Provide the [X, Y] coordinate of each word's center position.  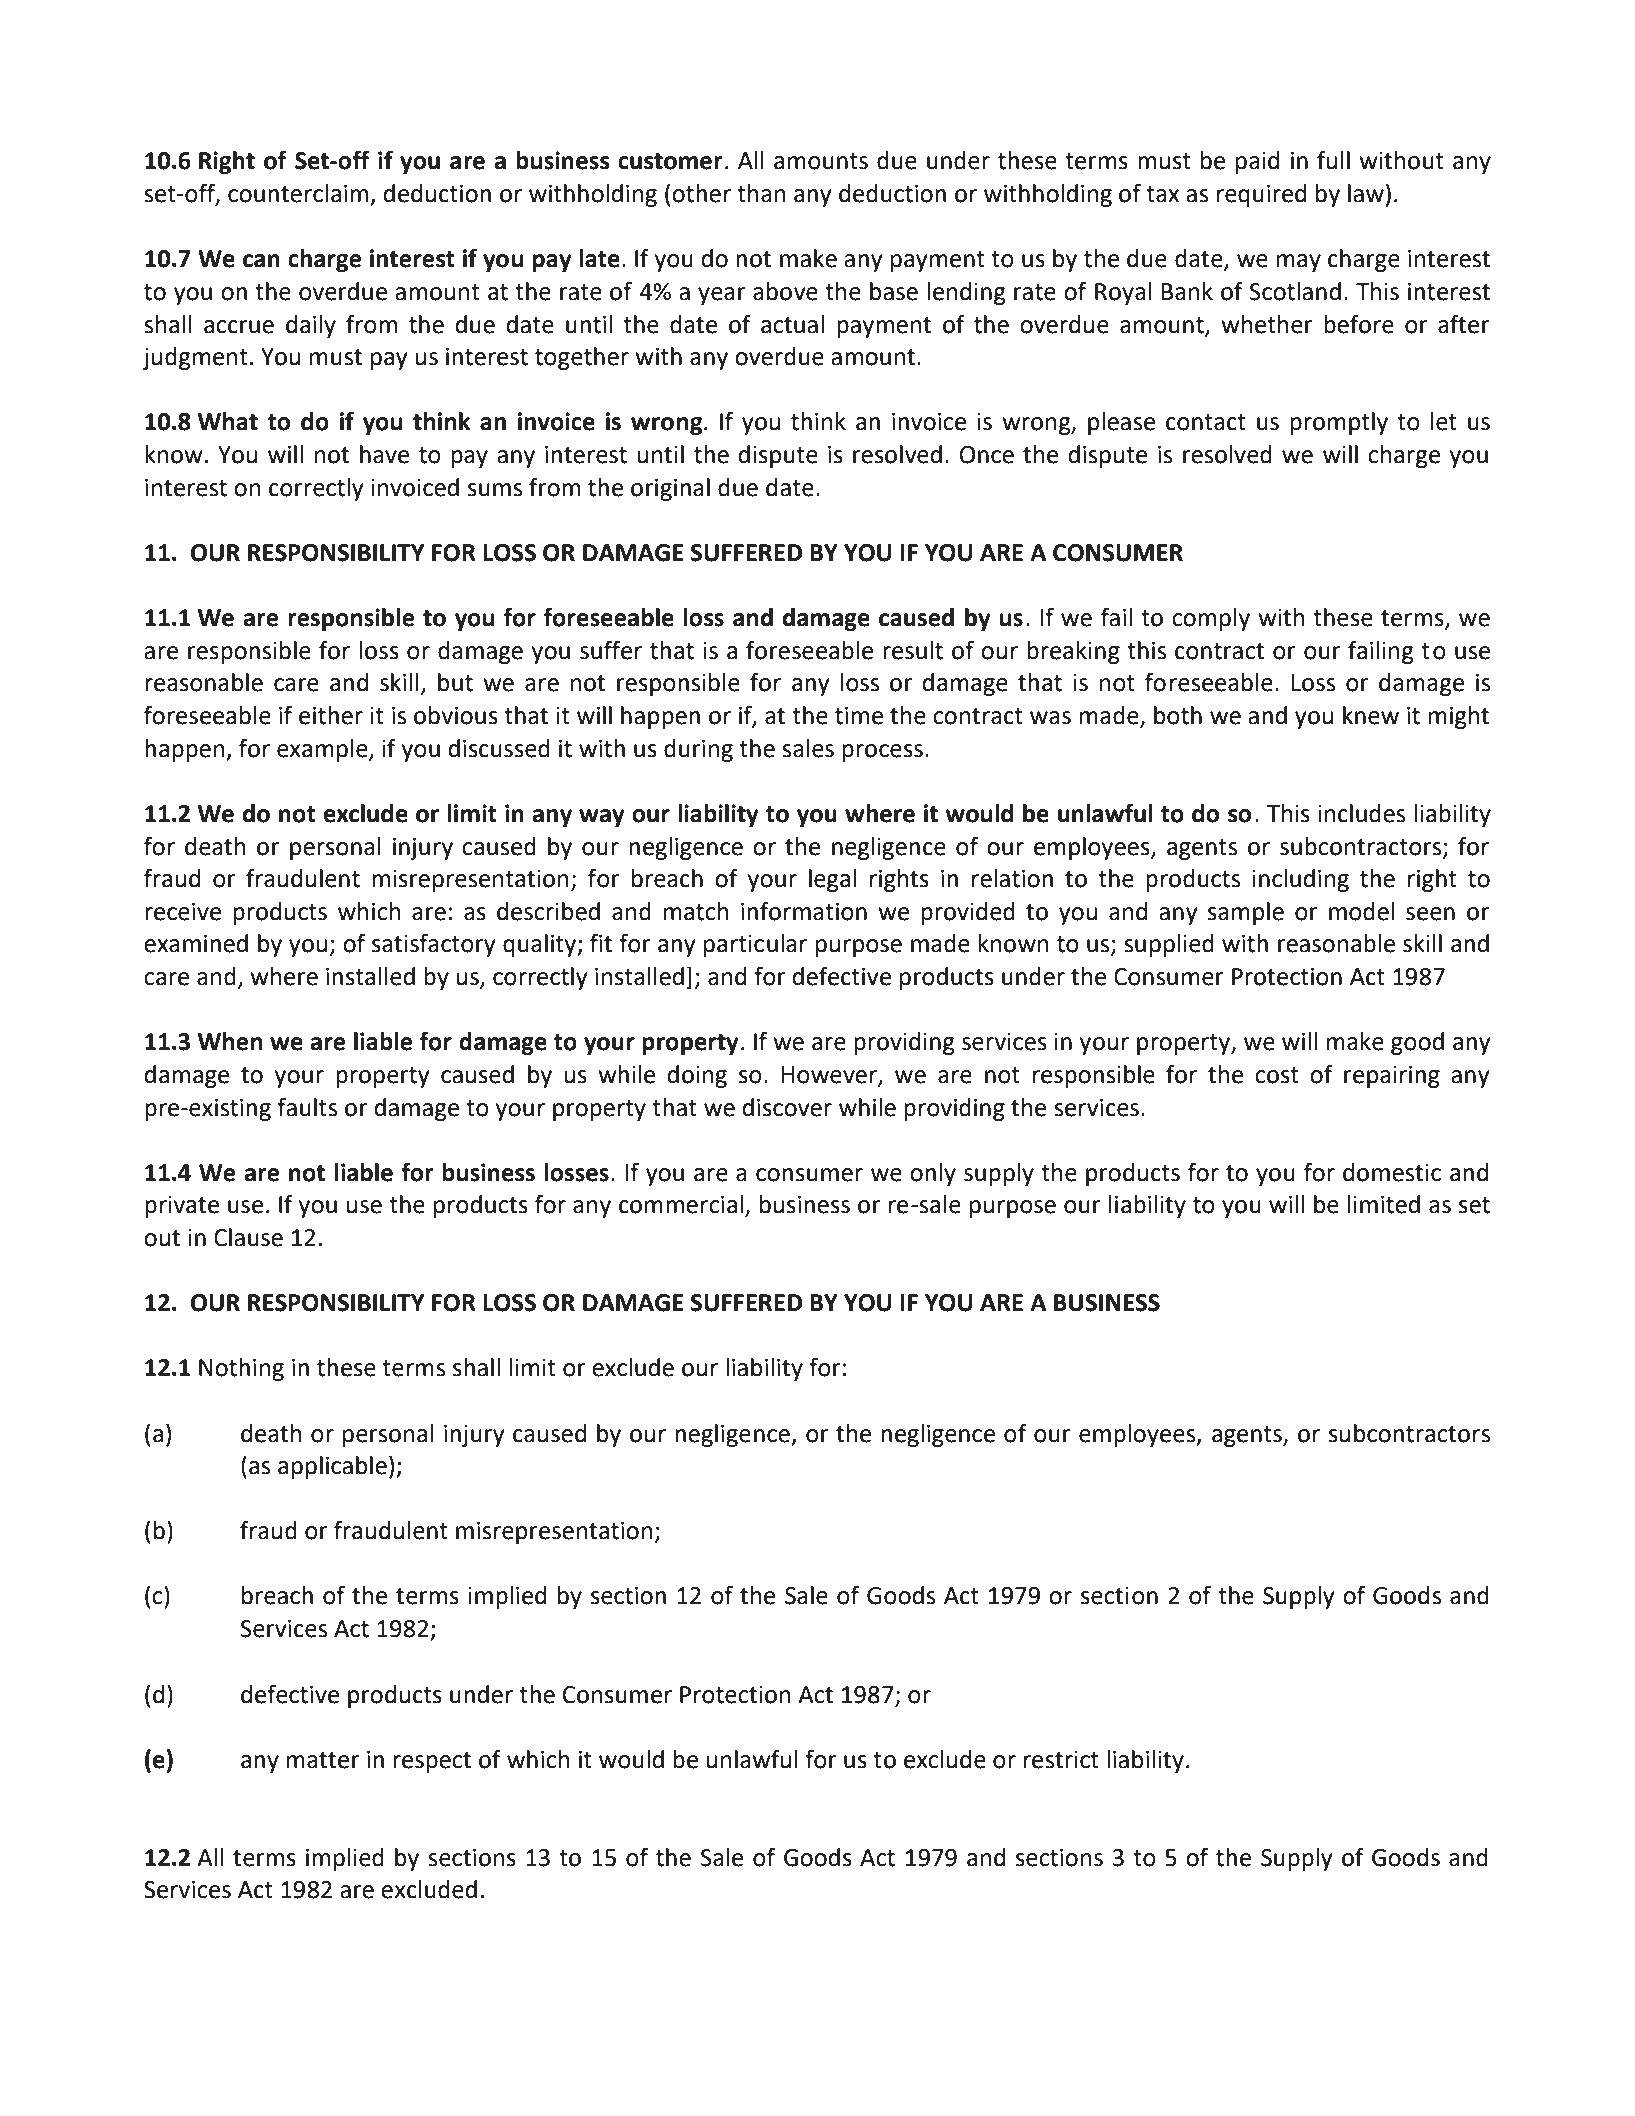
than [761, 193]
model [1361, 911]
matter [323, 1760]
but [455, 682]
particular [755, 945]
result [913, 650]
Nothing [241, 1369]
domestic [1392, 1172]
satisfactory [434, 945]
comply [1211, 619]
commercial [681, 1204]
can [261, 261]
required [1261, 195]
